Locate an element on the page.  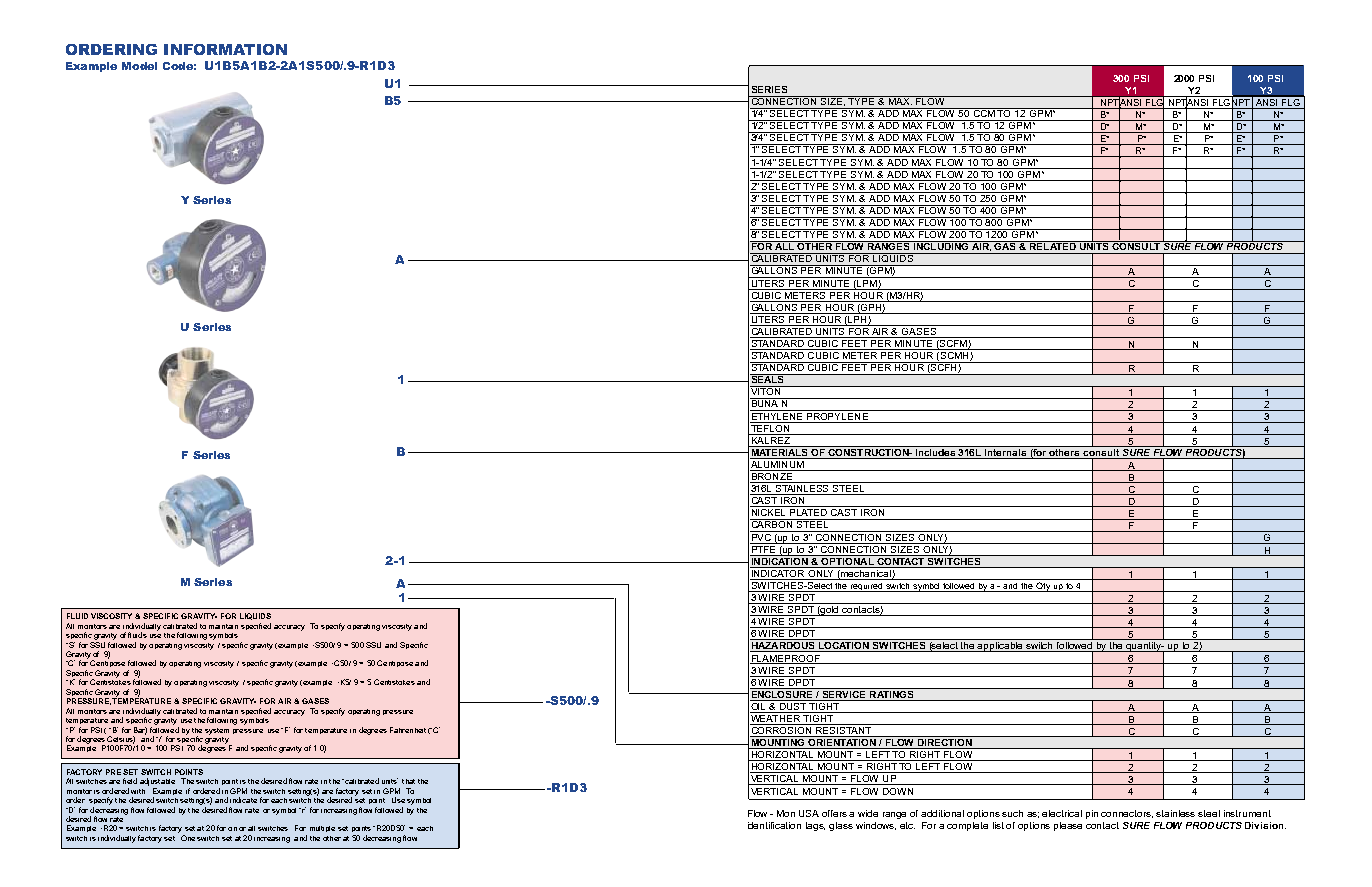
INFORMATION is located at coordinates (225, 49).
